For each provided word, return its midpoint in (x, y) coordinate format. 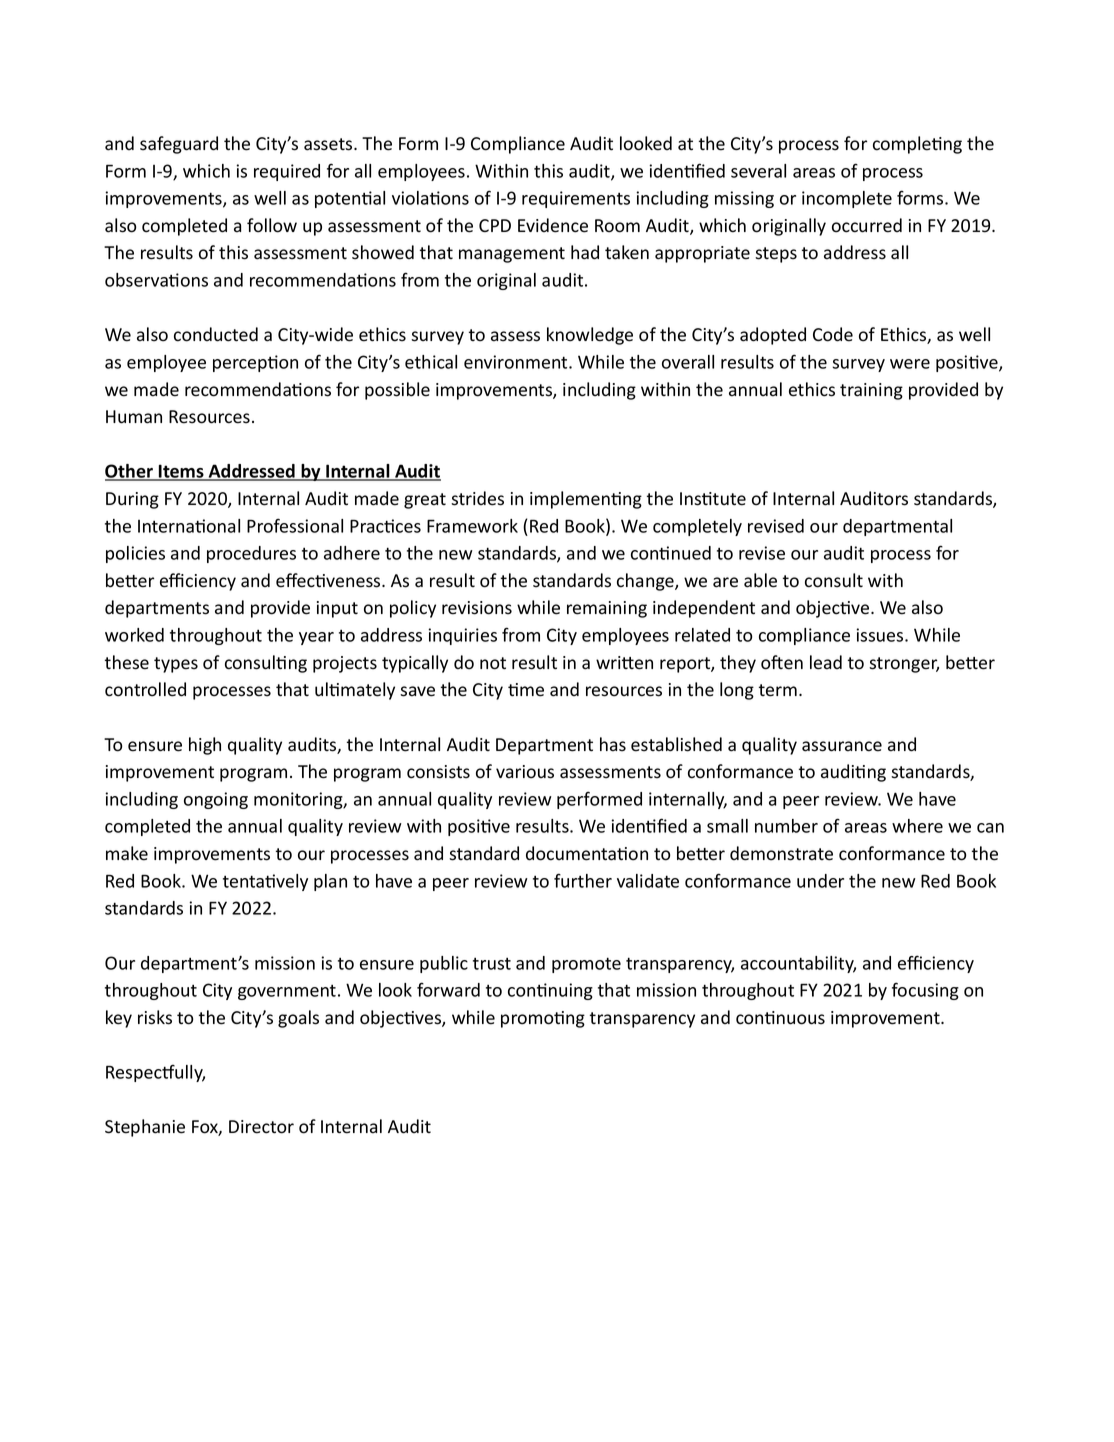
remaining (607, 609)
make (127, 853)
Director (261, 1127)
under (820, 881)
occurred (867, 225)
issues (881, 635)
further (583, 880)
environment (517, 362)
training (871, 391)
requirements (576, 199)
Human (134, 417)
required (287, 172)
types (176, 665)
